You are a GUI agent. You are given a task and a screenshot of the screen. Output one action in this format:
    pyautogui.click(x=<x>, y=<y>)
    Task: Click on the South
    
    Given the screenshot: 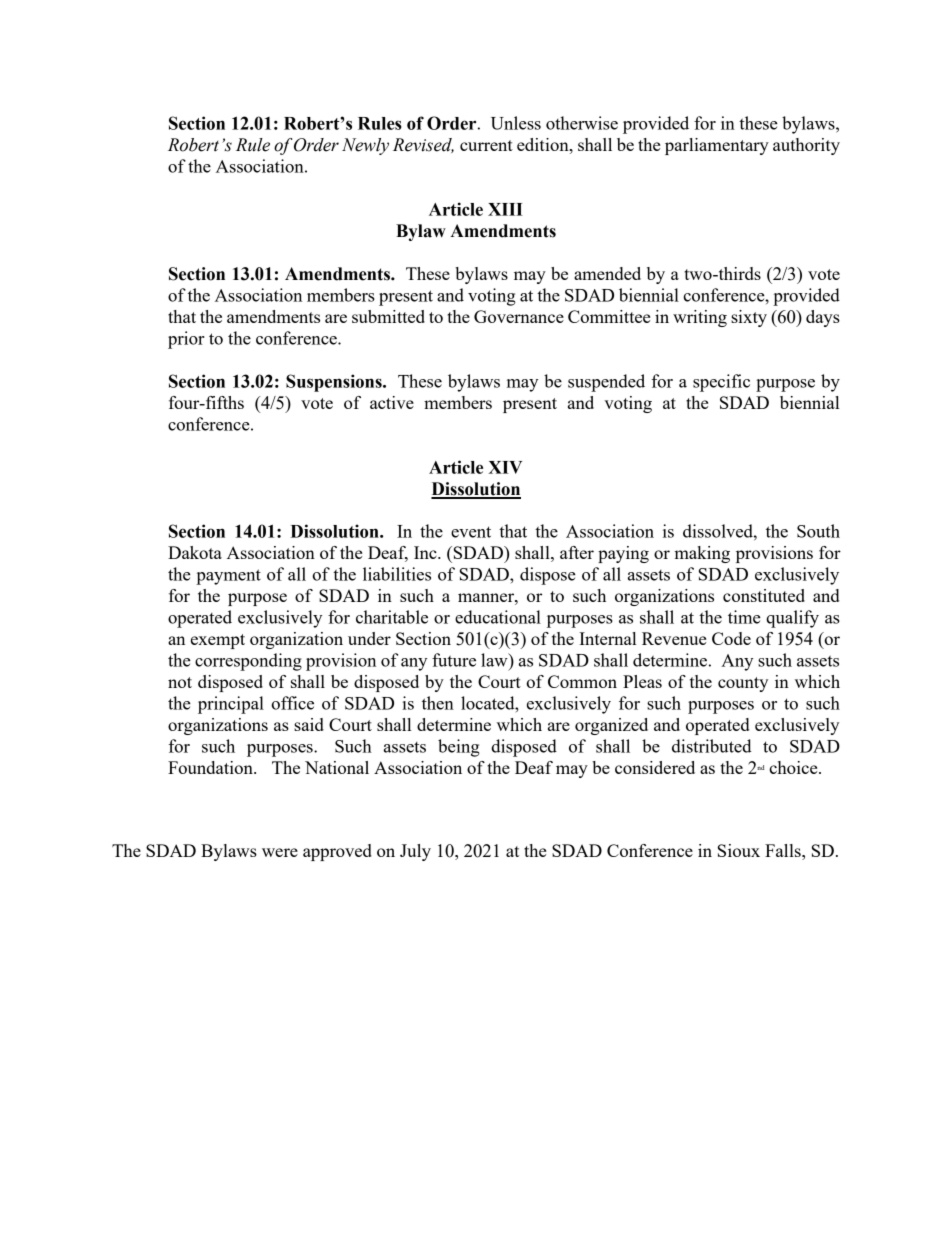 What is the action you would take?
    pyautogui.click(x=818, y=531)
